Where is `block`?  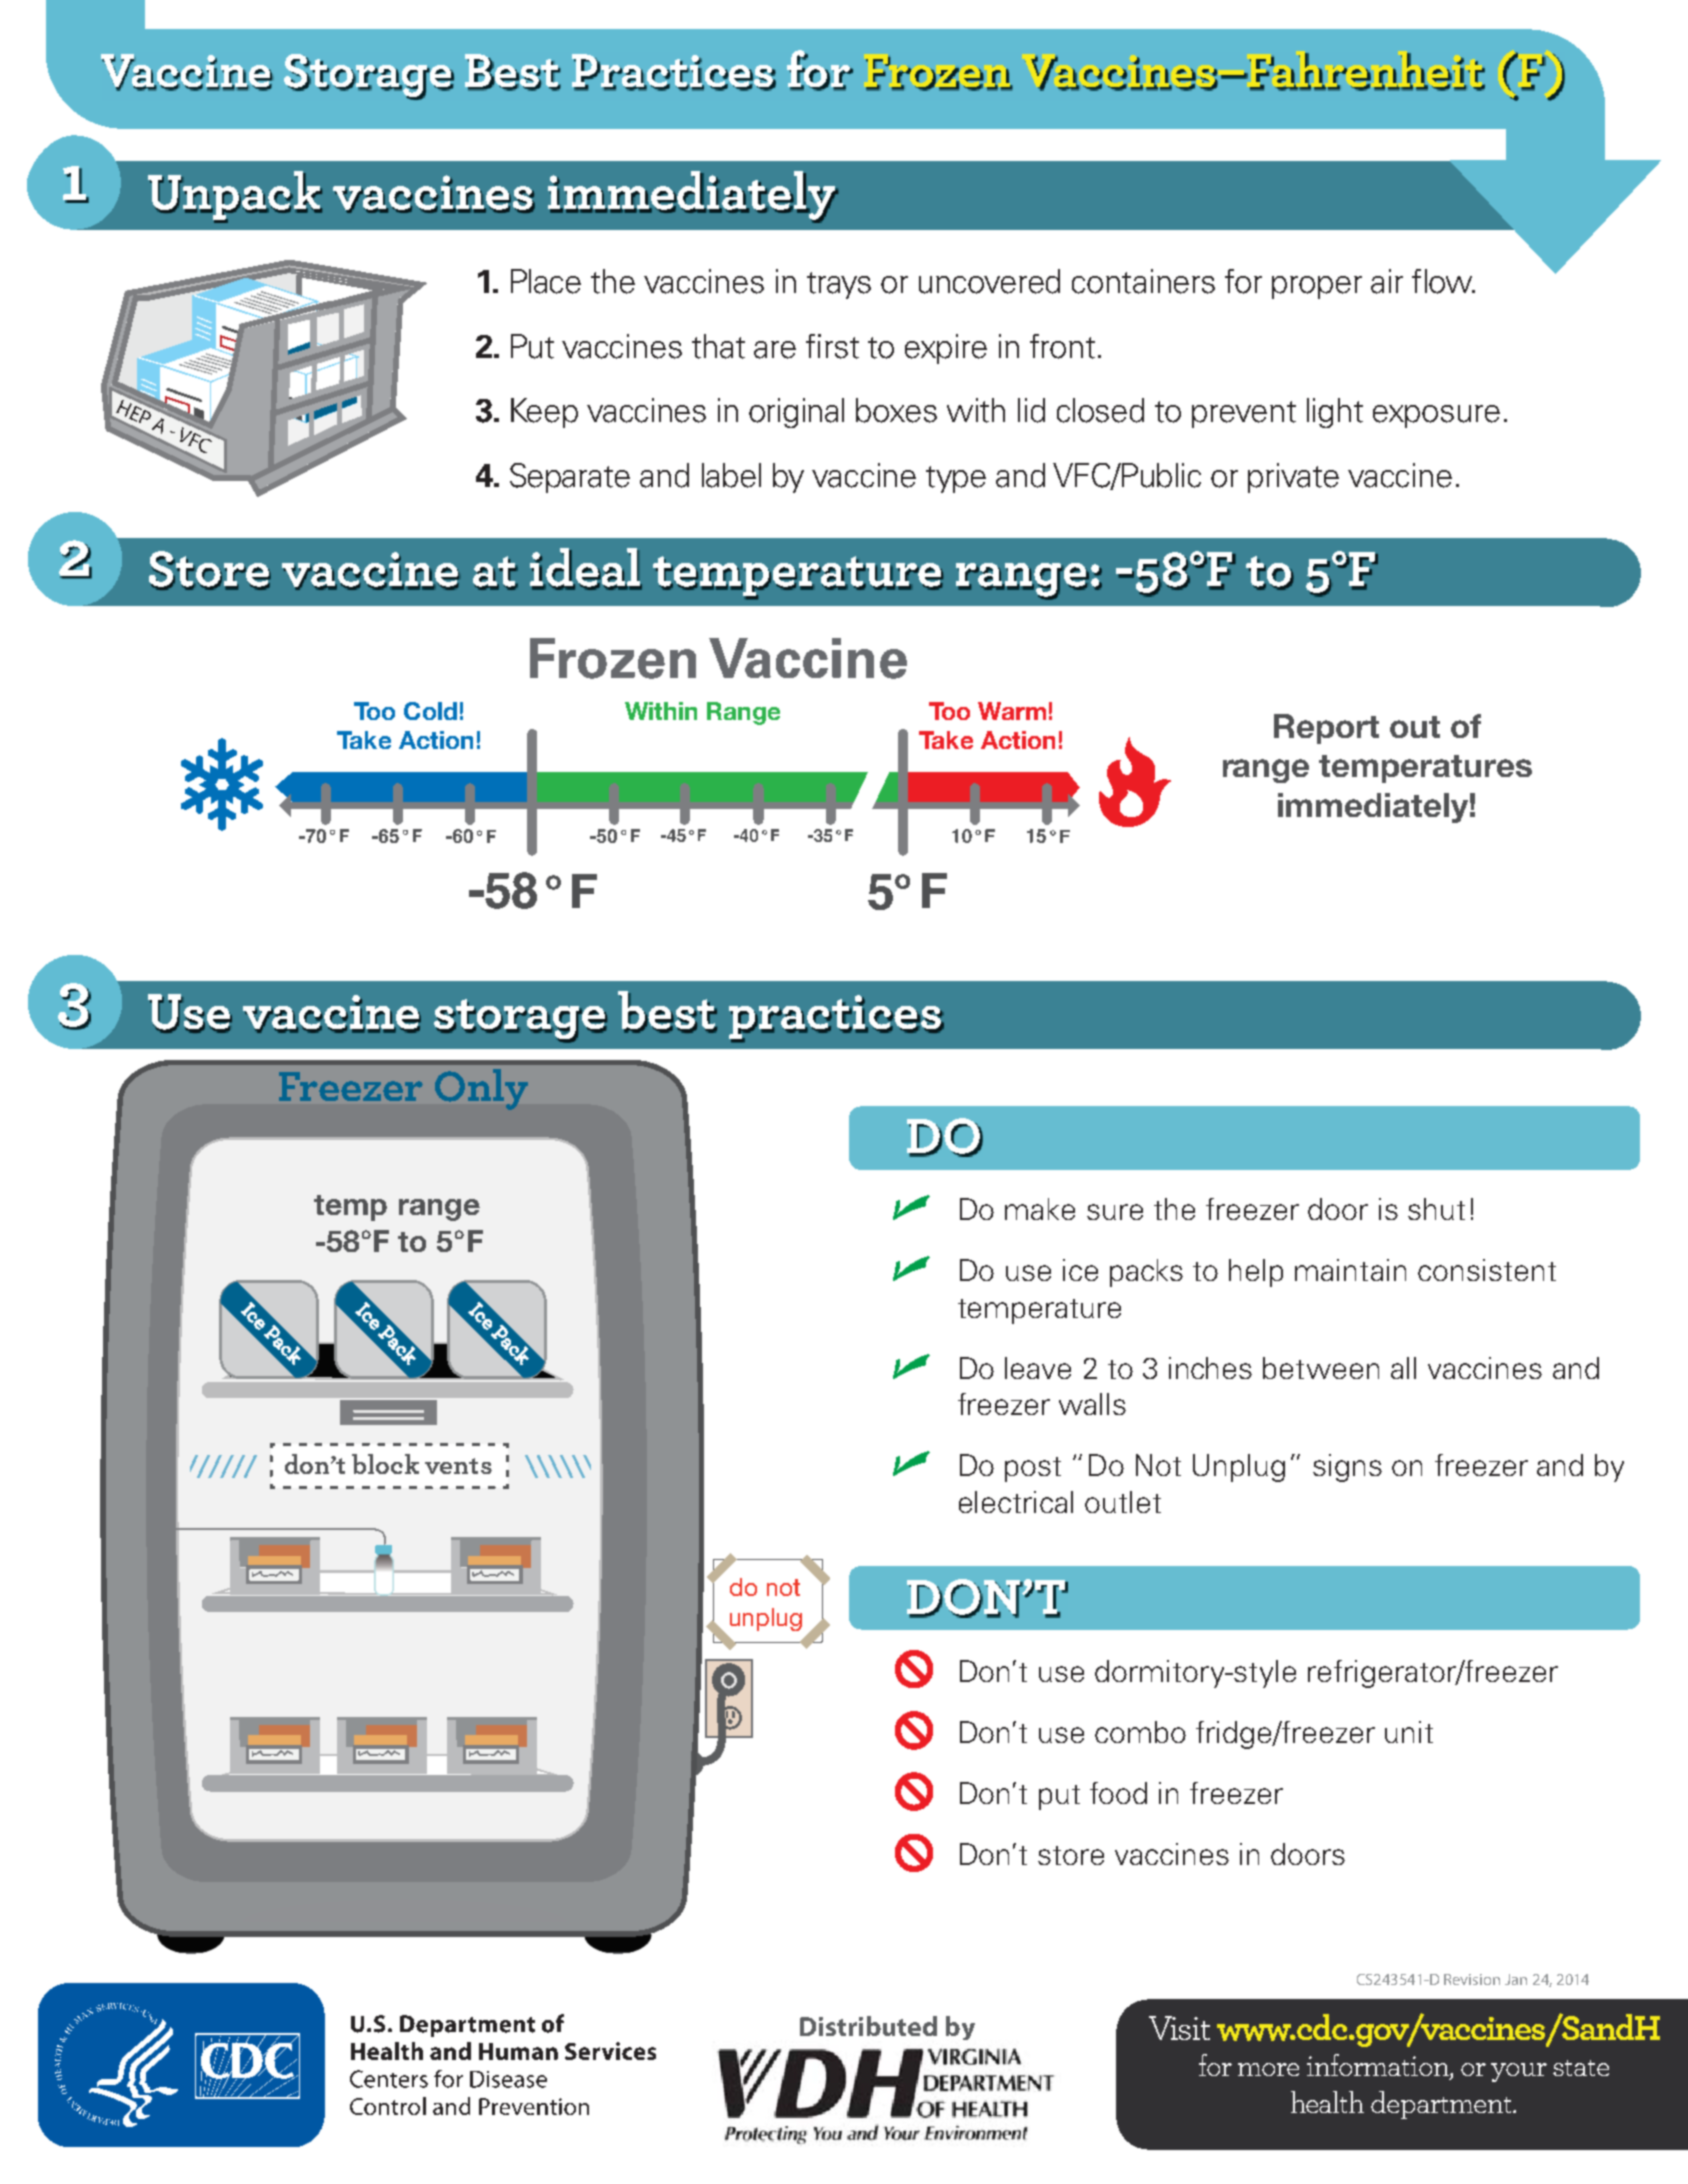 block is located at coordinates (385, 1464).
